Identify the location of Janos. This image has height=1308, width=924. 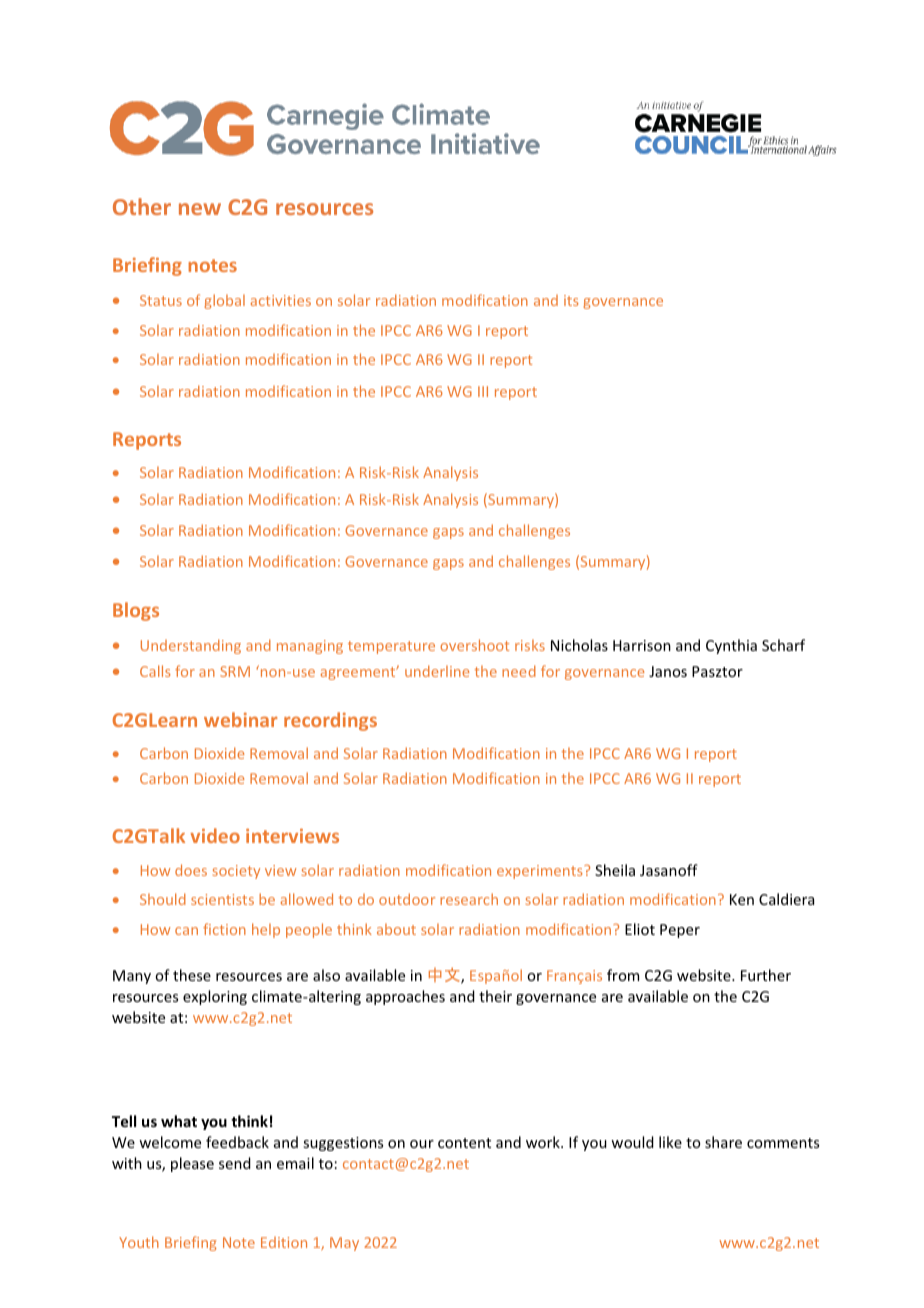
(668, 671).
